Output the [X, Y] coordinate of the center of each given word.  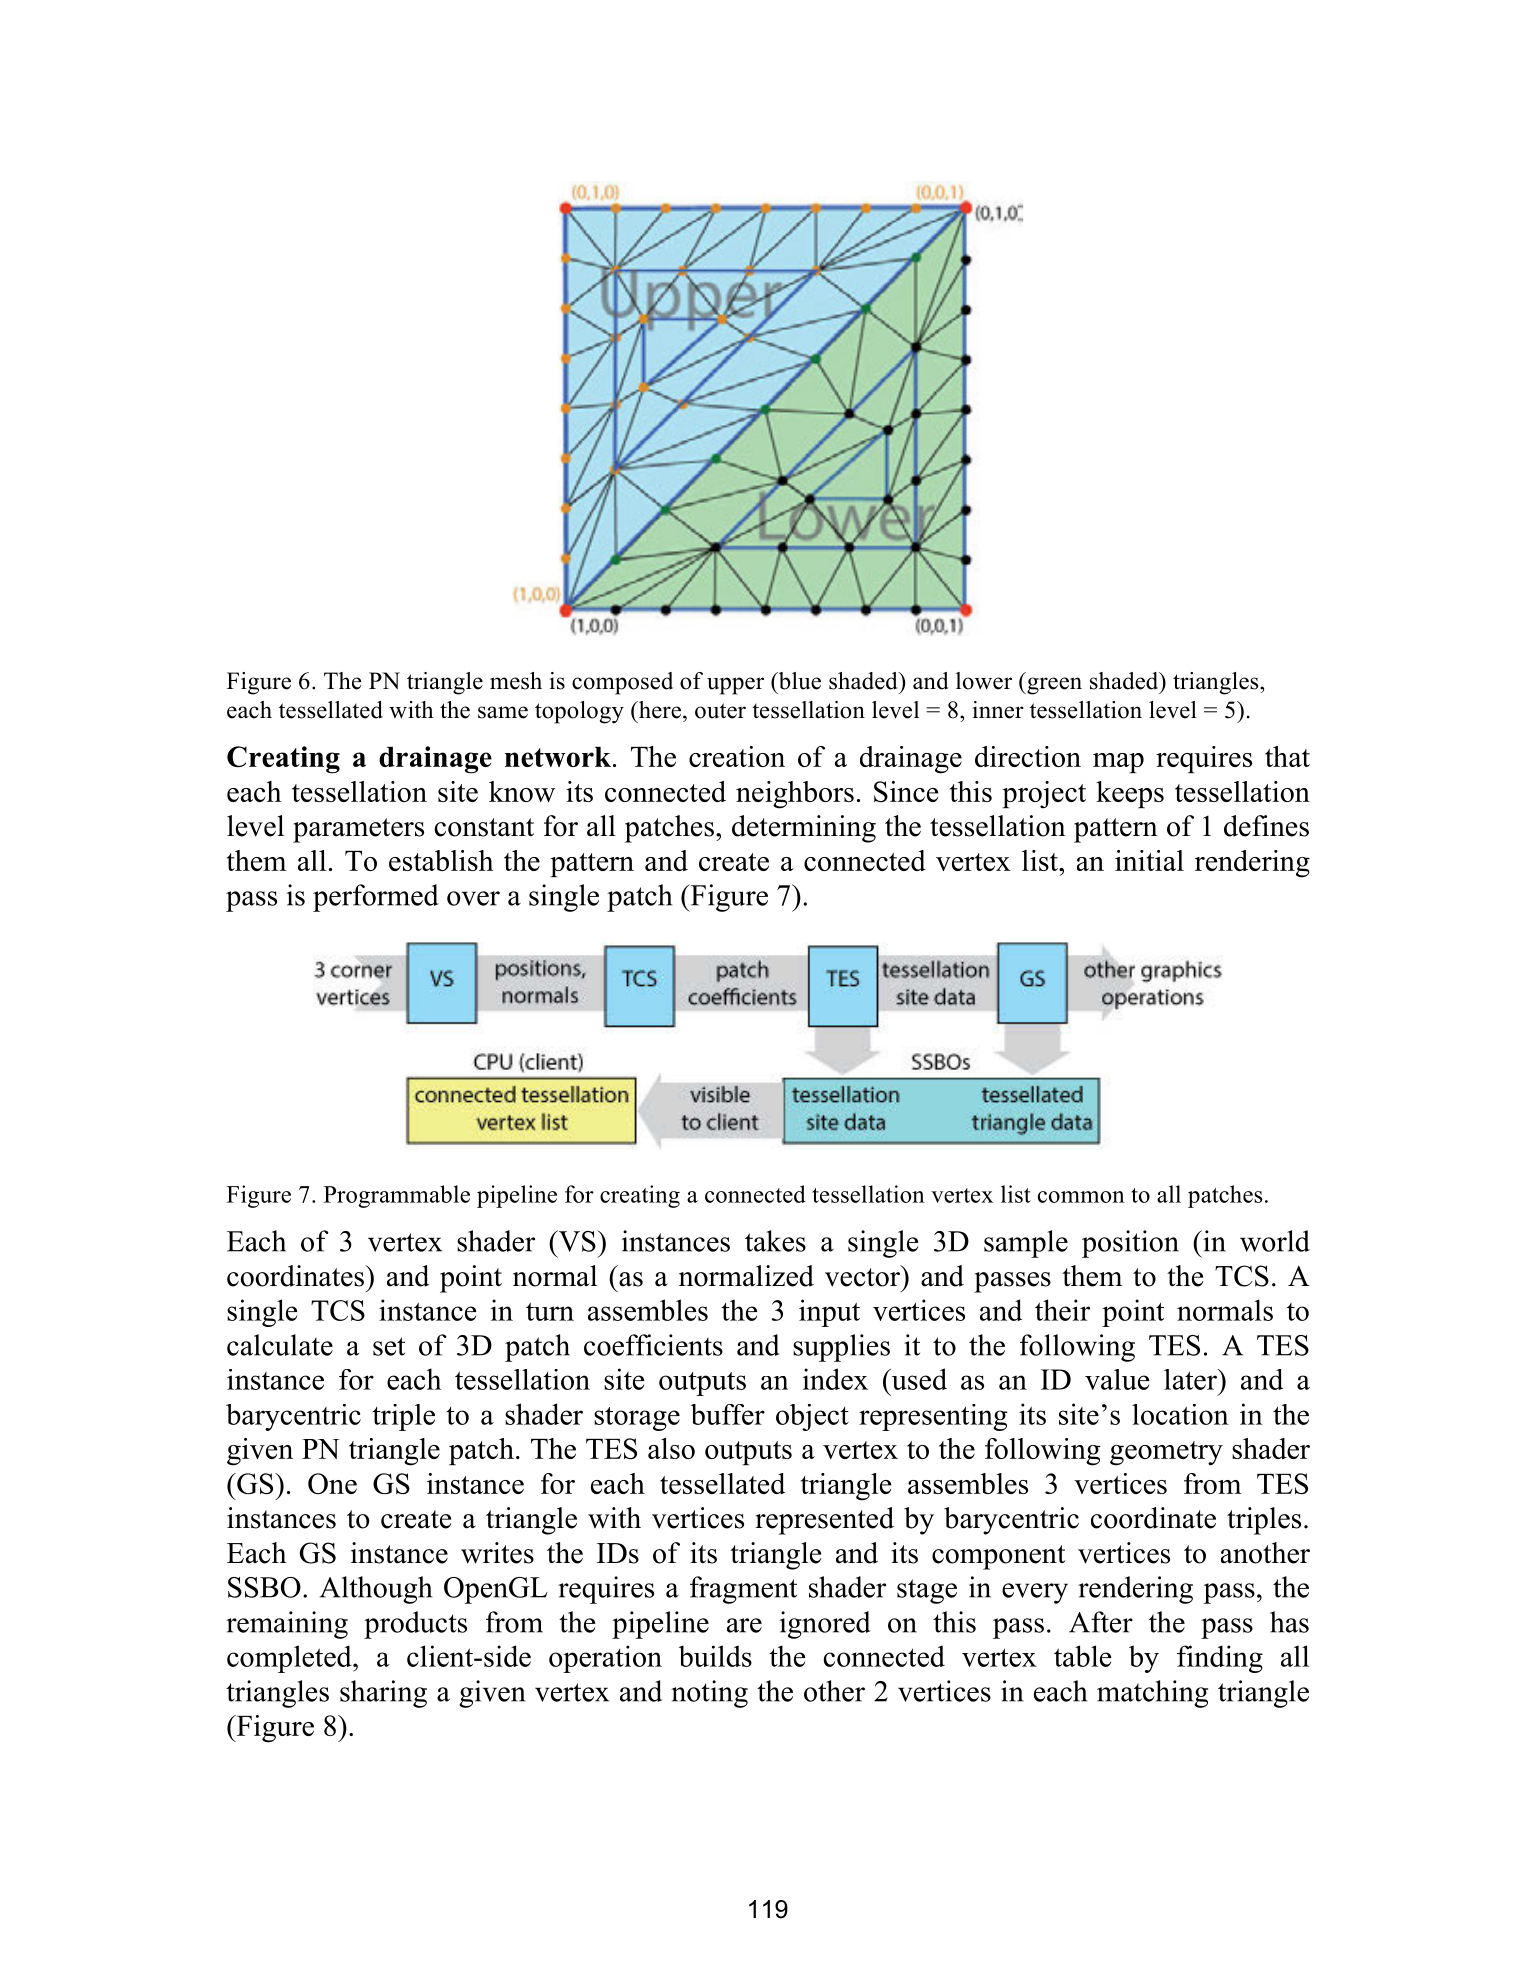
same [503, 712]
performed [376, 898]
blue [798, 681]
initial [1149, 860]
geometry [1166, 1453]
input [829, 1313]
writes [497, 1553]
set [389, 1346]
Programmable [397, 1196]
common [1081, 1197]
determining [804, 829]
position [1130, 1244]
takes [775, 1241]
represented [824, 1521]
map [1118, 763]
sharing [383, 1694]
